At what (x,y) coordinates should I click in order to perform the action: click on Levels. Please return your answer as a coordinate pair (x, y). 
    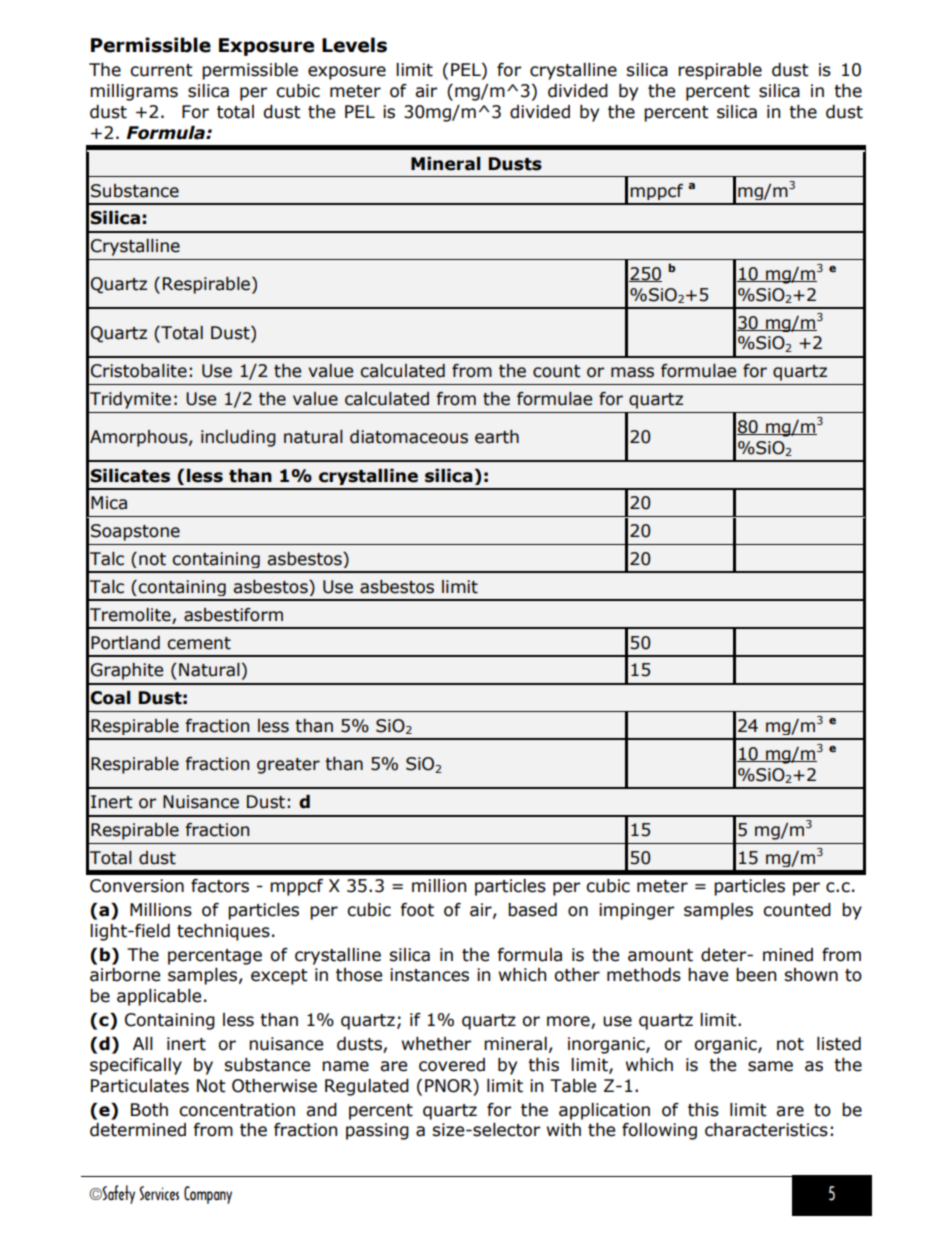
    Looking at the image, I should click on (354, 45).
